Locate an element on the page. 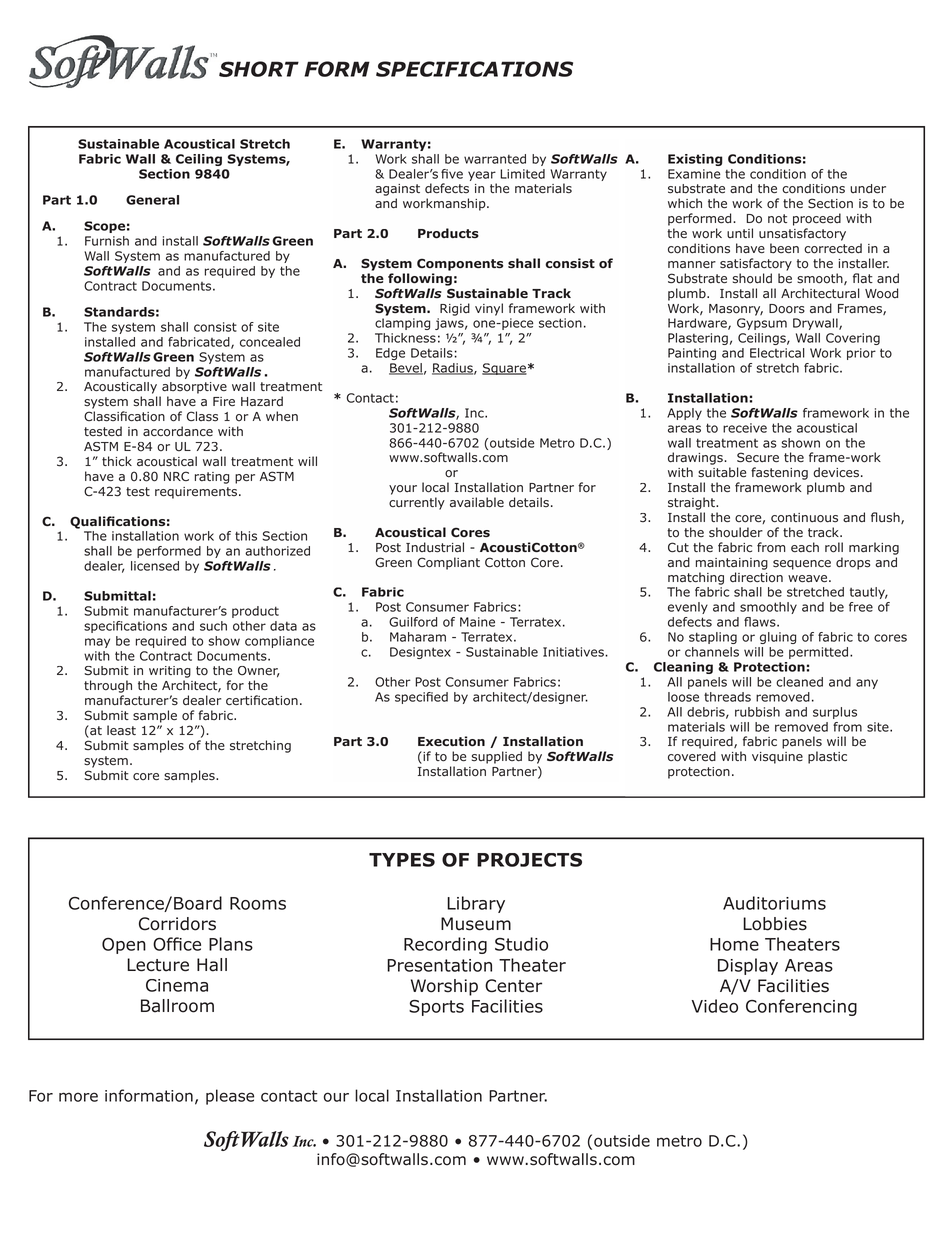 The height and width of the image is (1233, 952). Existing is located at coordinates (695, 160).
